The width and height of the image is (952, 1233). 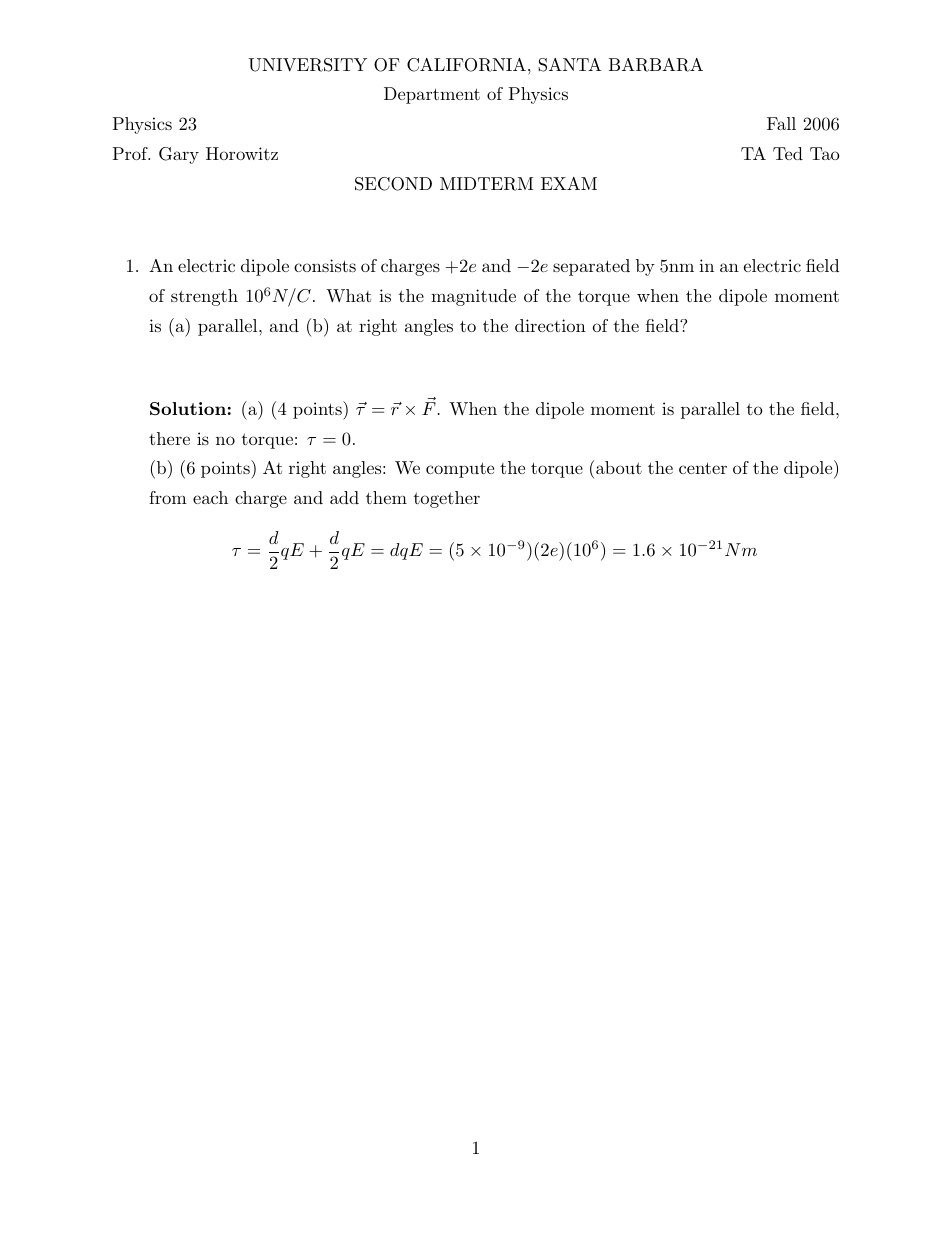 I want to click on CALIFORNIA, so click(x=466, y=65).
